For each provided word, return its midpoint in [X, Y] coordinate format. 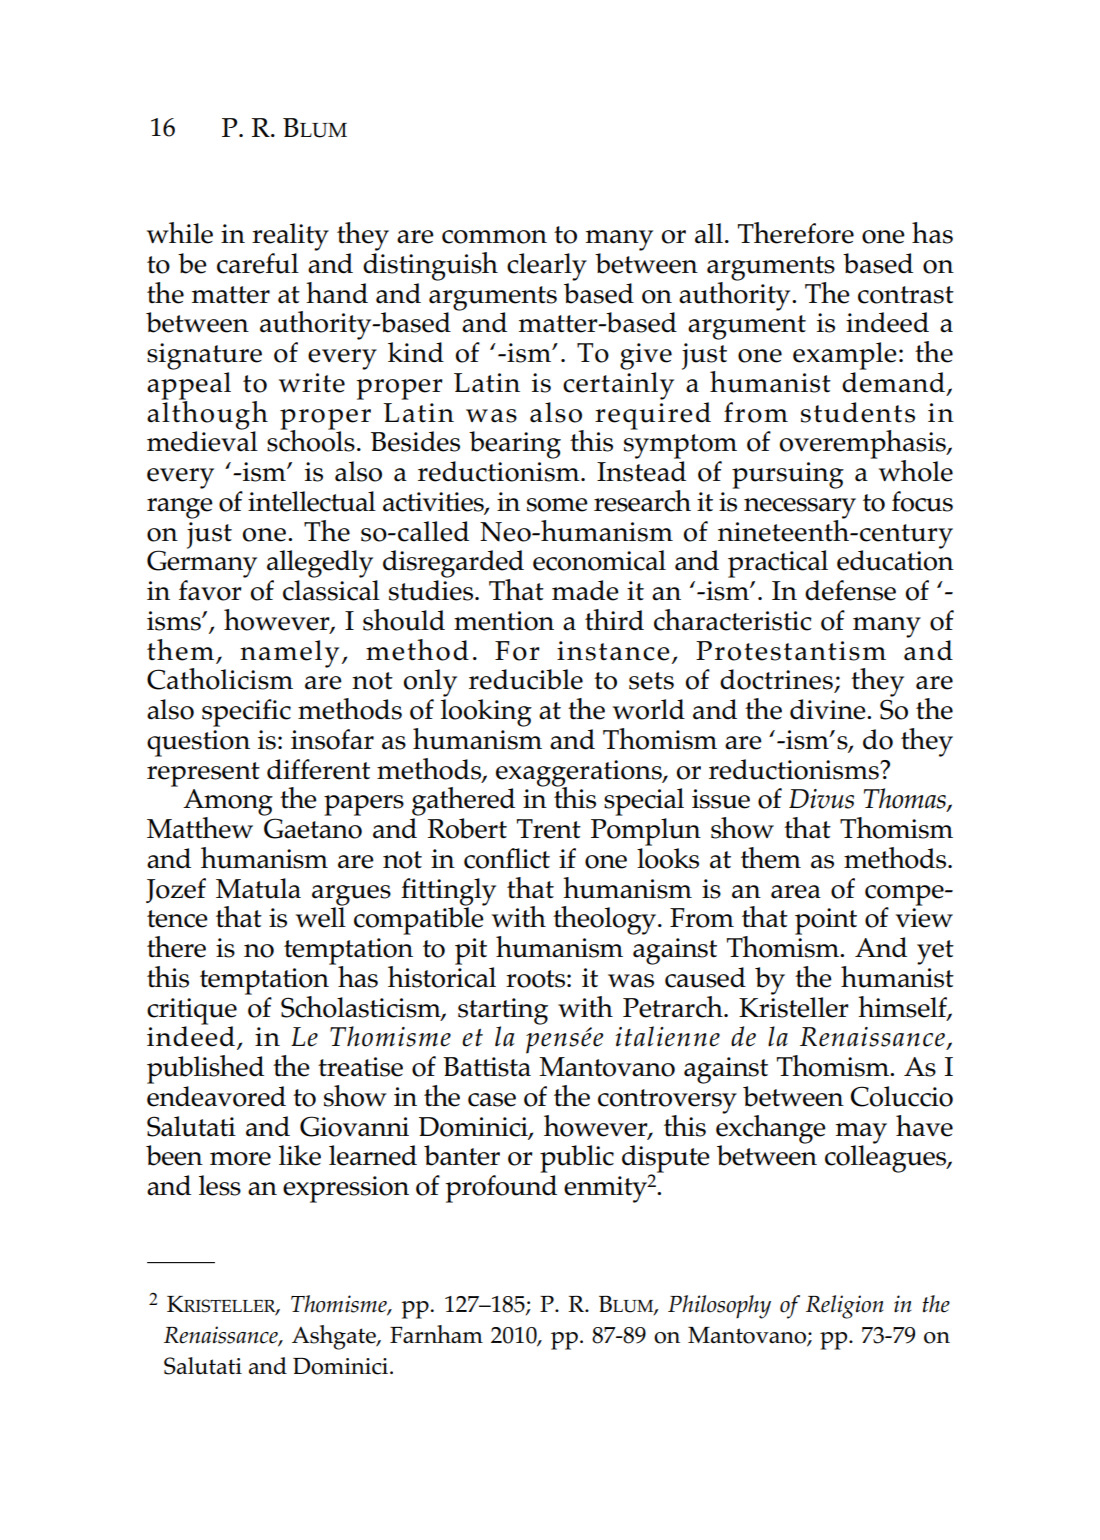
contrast [906, 295]
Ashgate [335, 1337]
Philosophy [719, 1307]
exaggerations [580, 774]
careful [258, 263]
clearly [547, 267]
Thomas [906, 799]
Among [228, 803]
